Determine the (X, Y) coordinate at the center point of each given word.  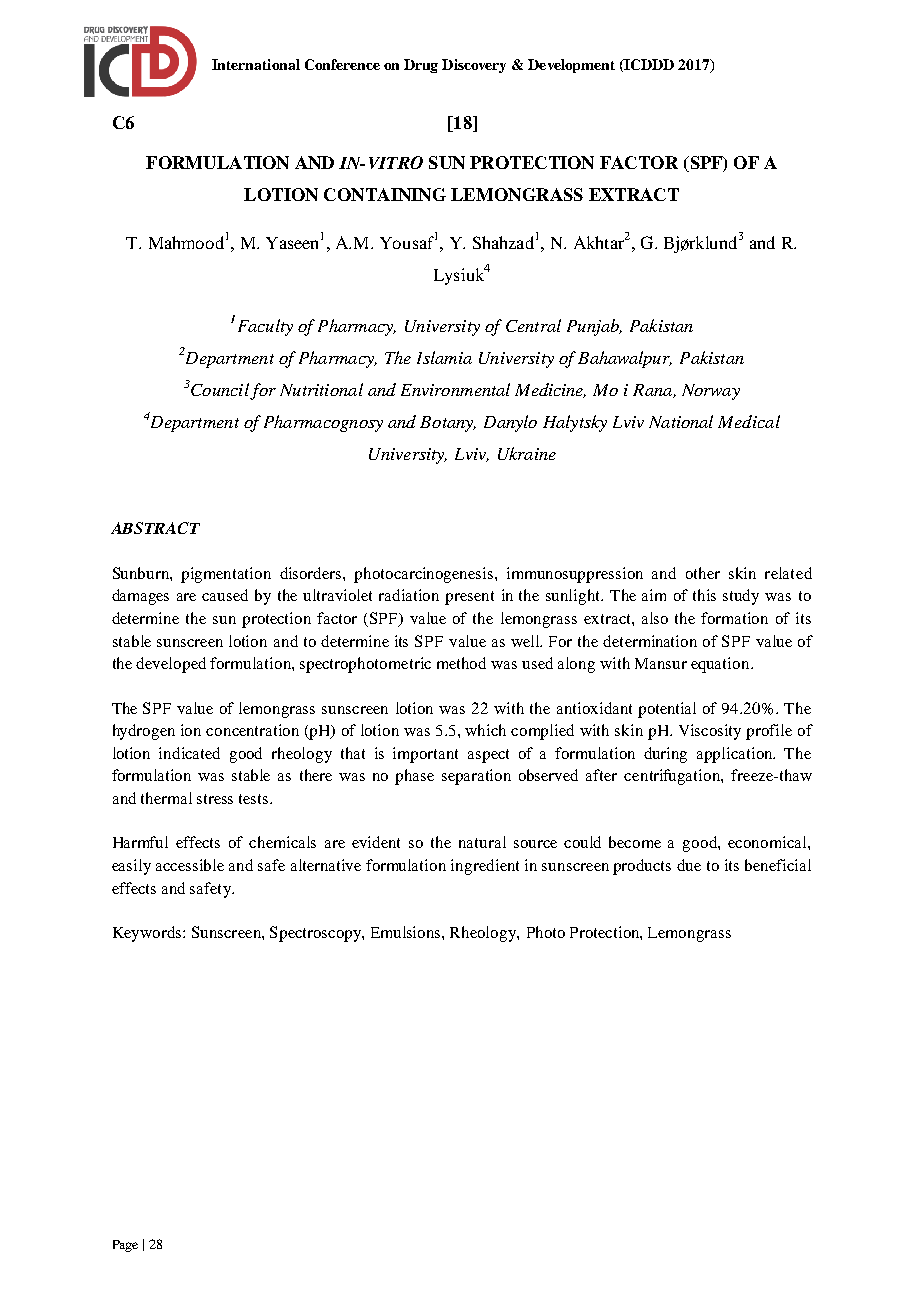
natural (482, 842)
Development (571, 66)
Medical (749, 421)
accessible (190, 865)
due (689, 865)
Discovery (474, 66)
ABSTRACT (155, 528)
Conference (342, 64)
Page (125, 1246)
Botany (448, 424)
